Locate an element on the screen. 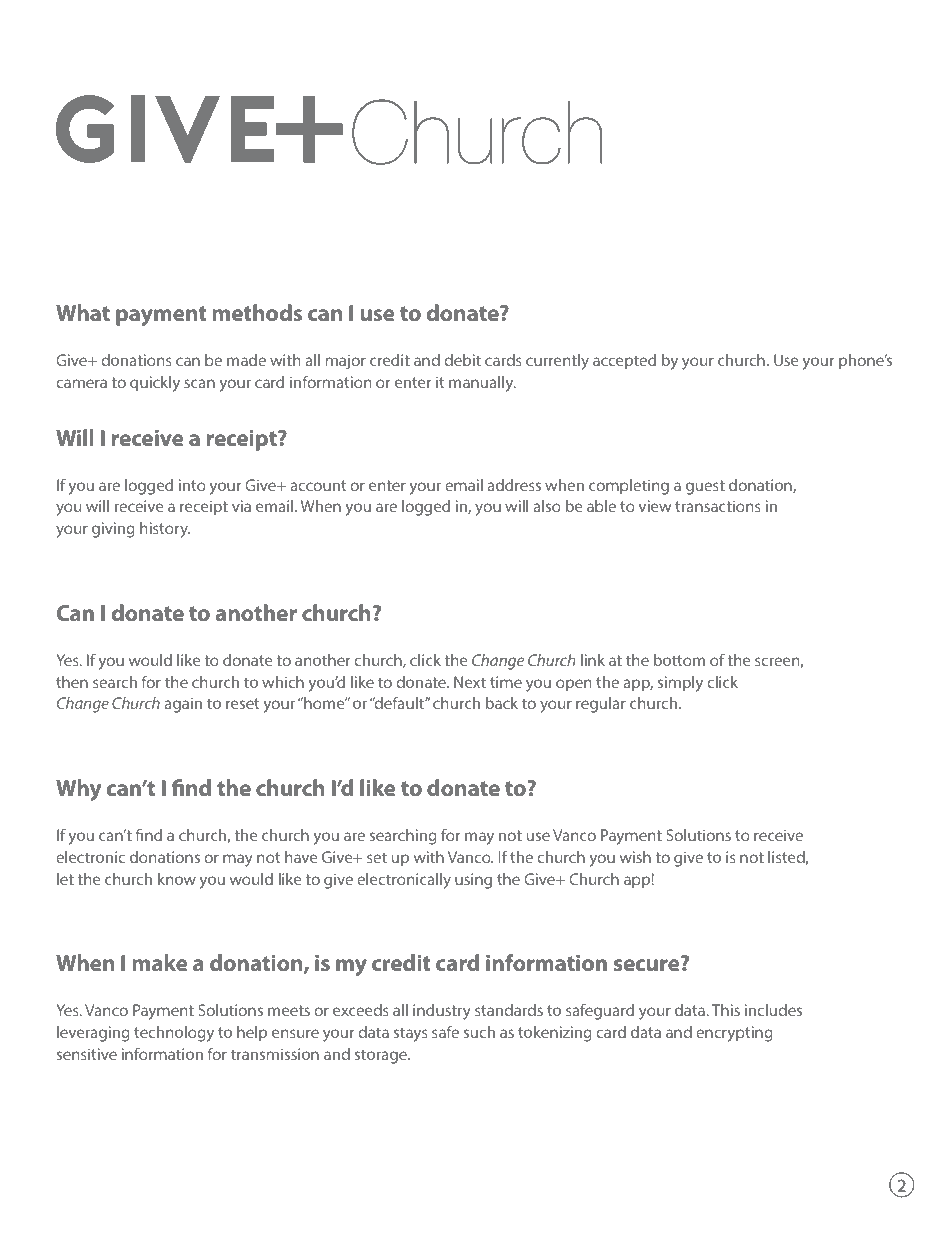 This screenshot has width=952, height=1233. wish is located at coordinates (635, 857).
